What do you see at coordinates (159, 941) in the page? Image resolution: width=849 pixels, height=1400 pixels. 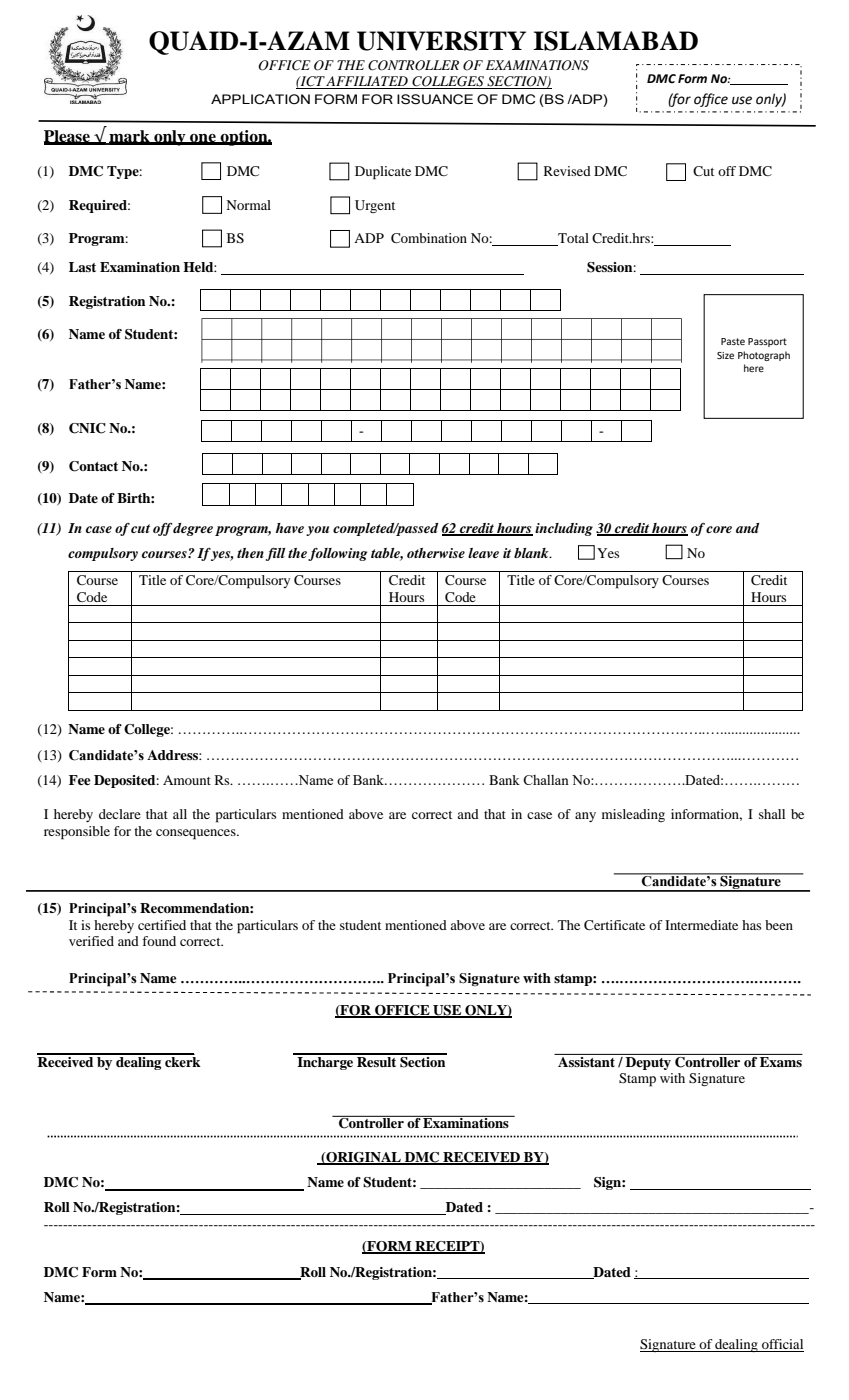 I see `found` at bounding box center [159, 941].
